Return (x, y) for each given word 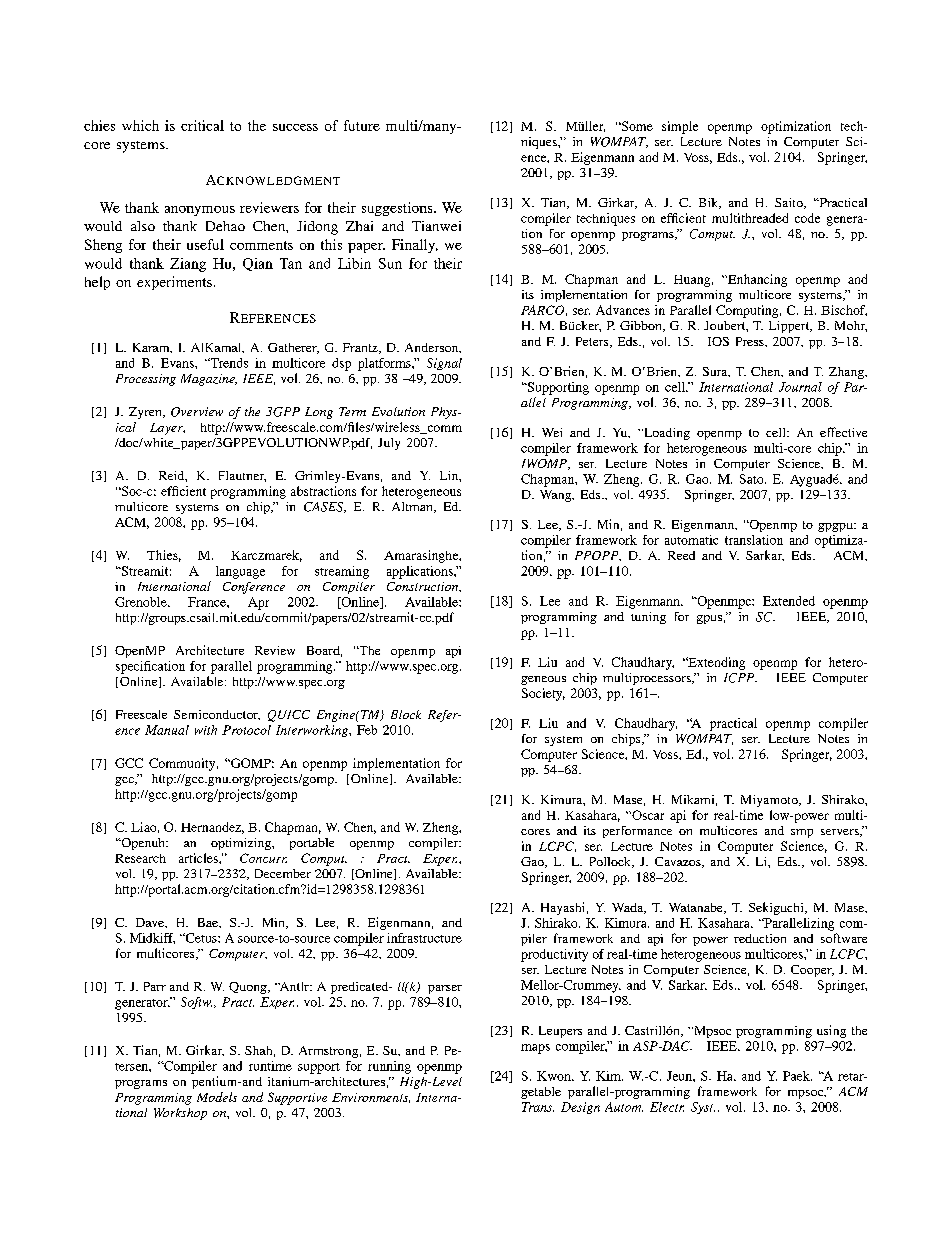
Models (217, 1097)
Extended (789, 601)
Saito (790, 203)
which (140, 125)
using (831, 1031)
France (208, 602)
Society (543, 694)
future (362, 125)
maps (535, 1049)
